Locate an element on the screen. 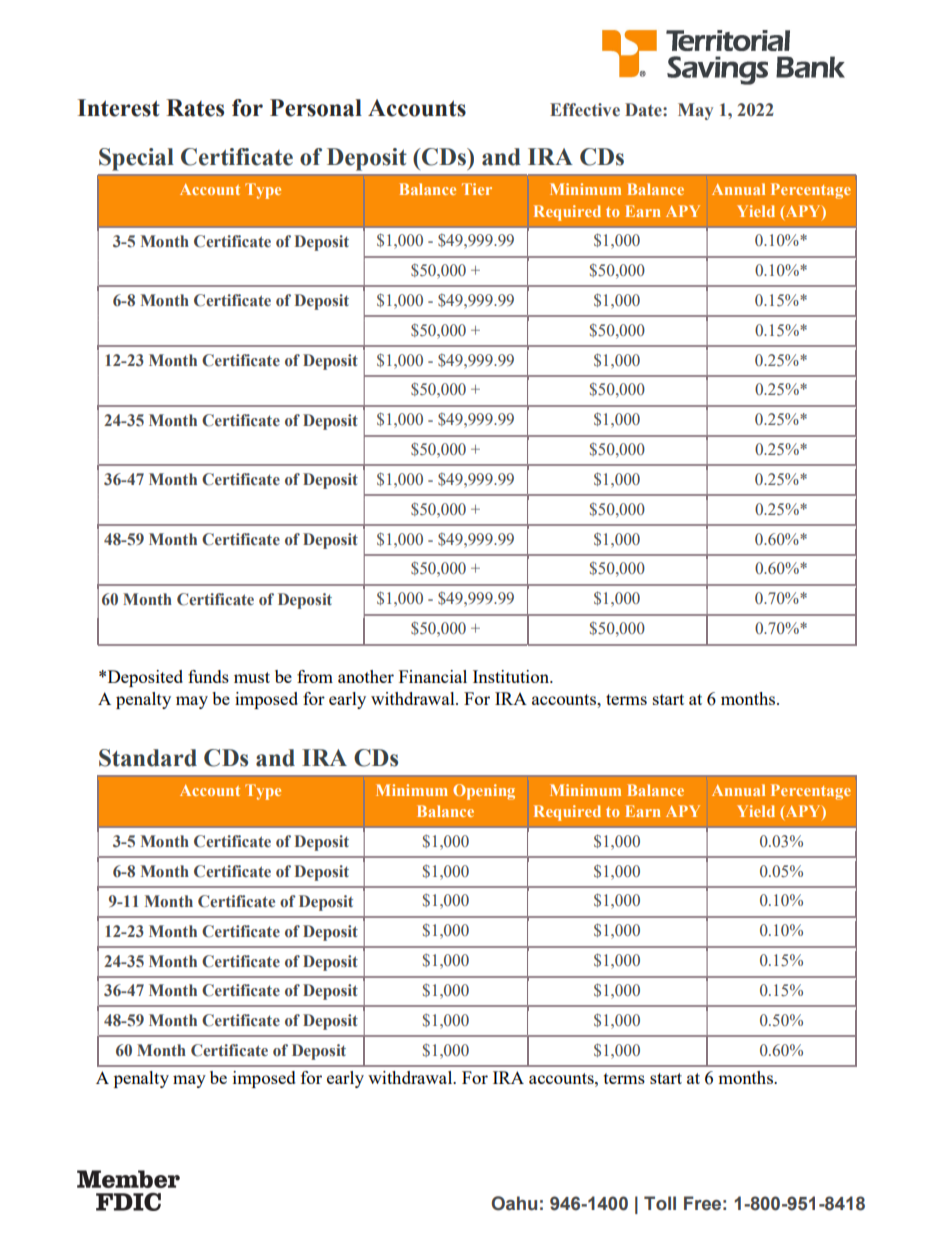 Image resolution: width=952 pixels, height=1233 pixels. Personal is located at coordinates (316, 108).
